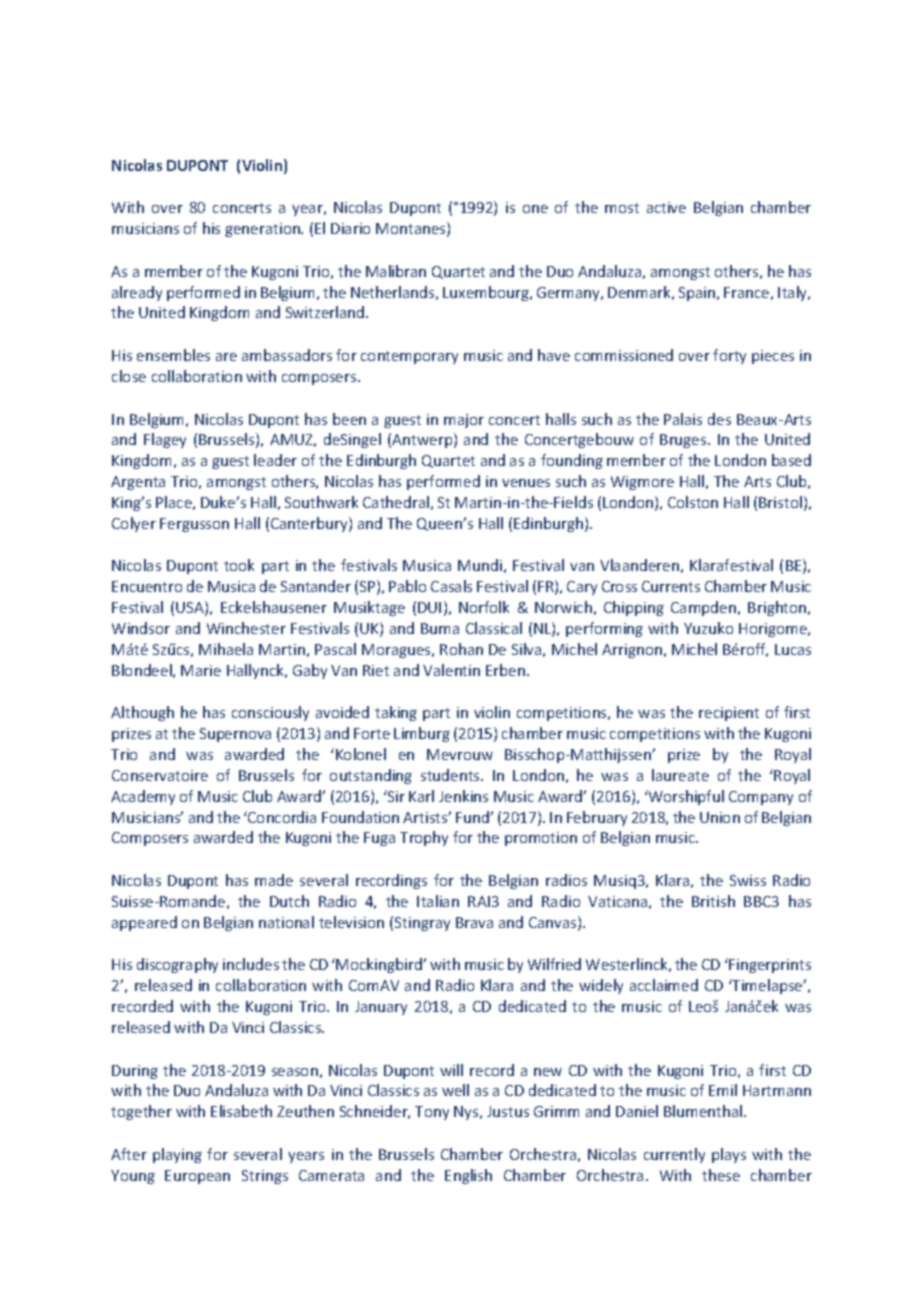  I want to click on Marie, so click(201, 670).
